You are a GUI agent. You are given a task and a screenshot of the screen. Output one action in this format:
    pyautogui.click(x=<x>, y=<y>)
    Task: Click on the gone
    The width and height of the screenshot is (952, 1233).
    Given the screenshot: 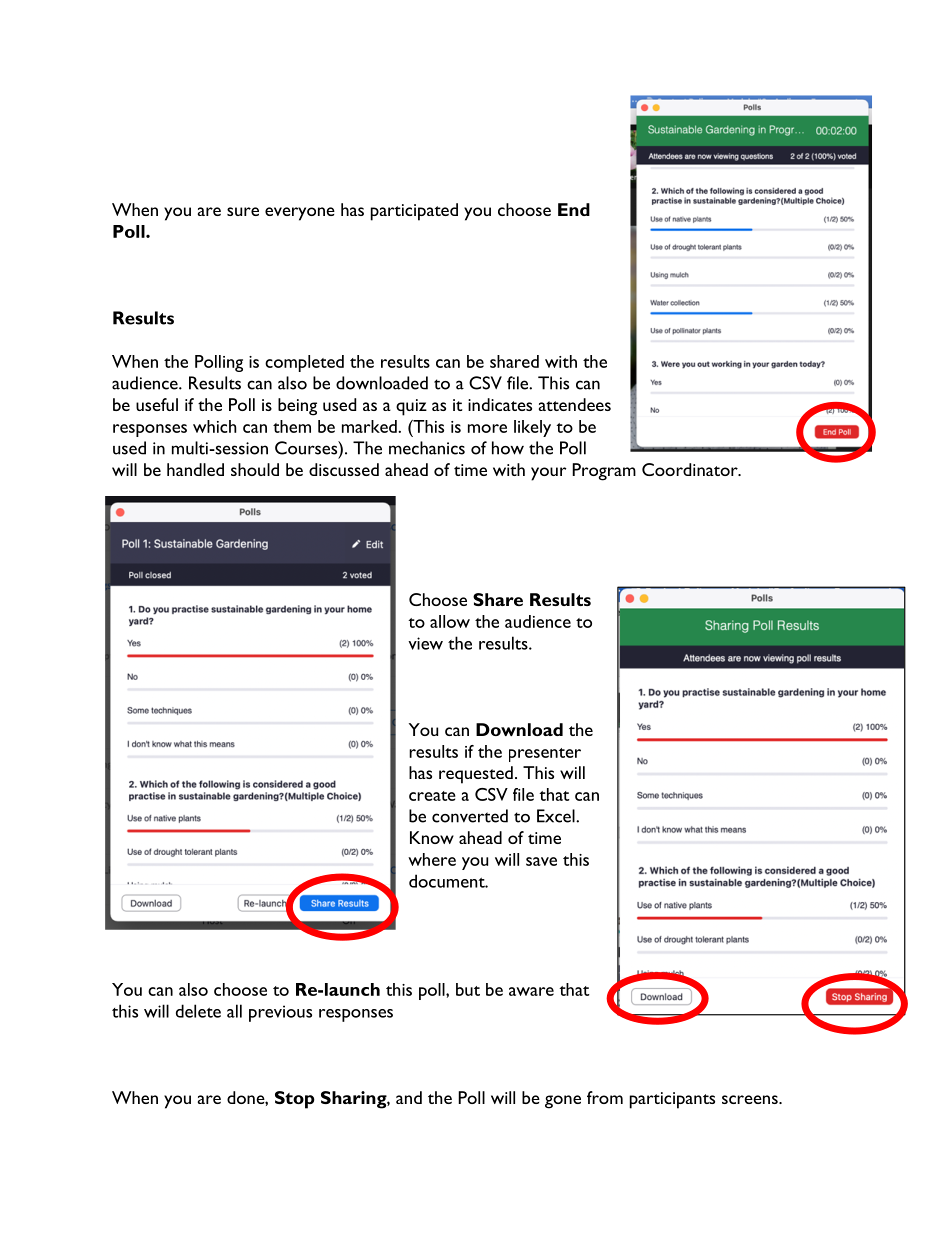 What is the action you would take?
    pyautogui.click(x=563, y=1102)
